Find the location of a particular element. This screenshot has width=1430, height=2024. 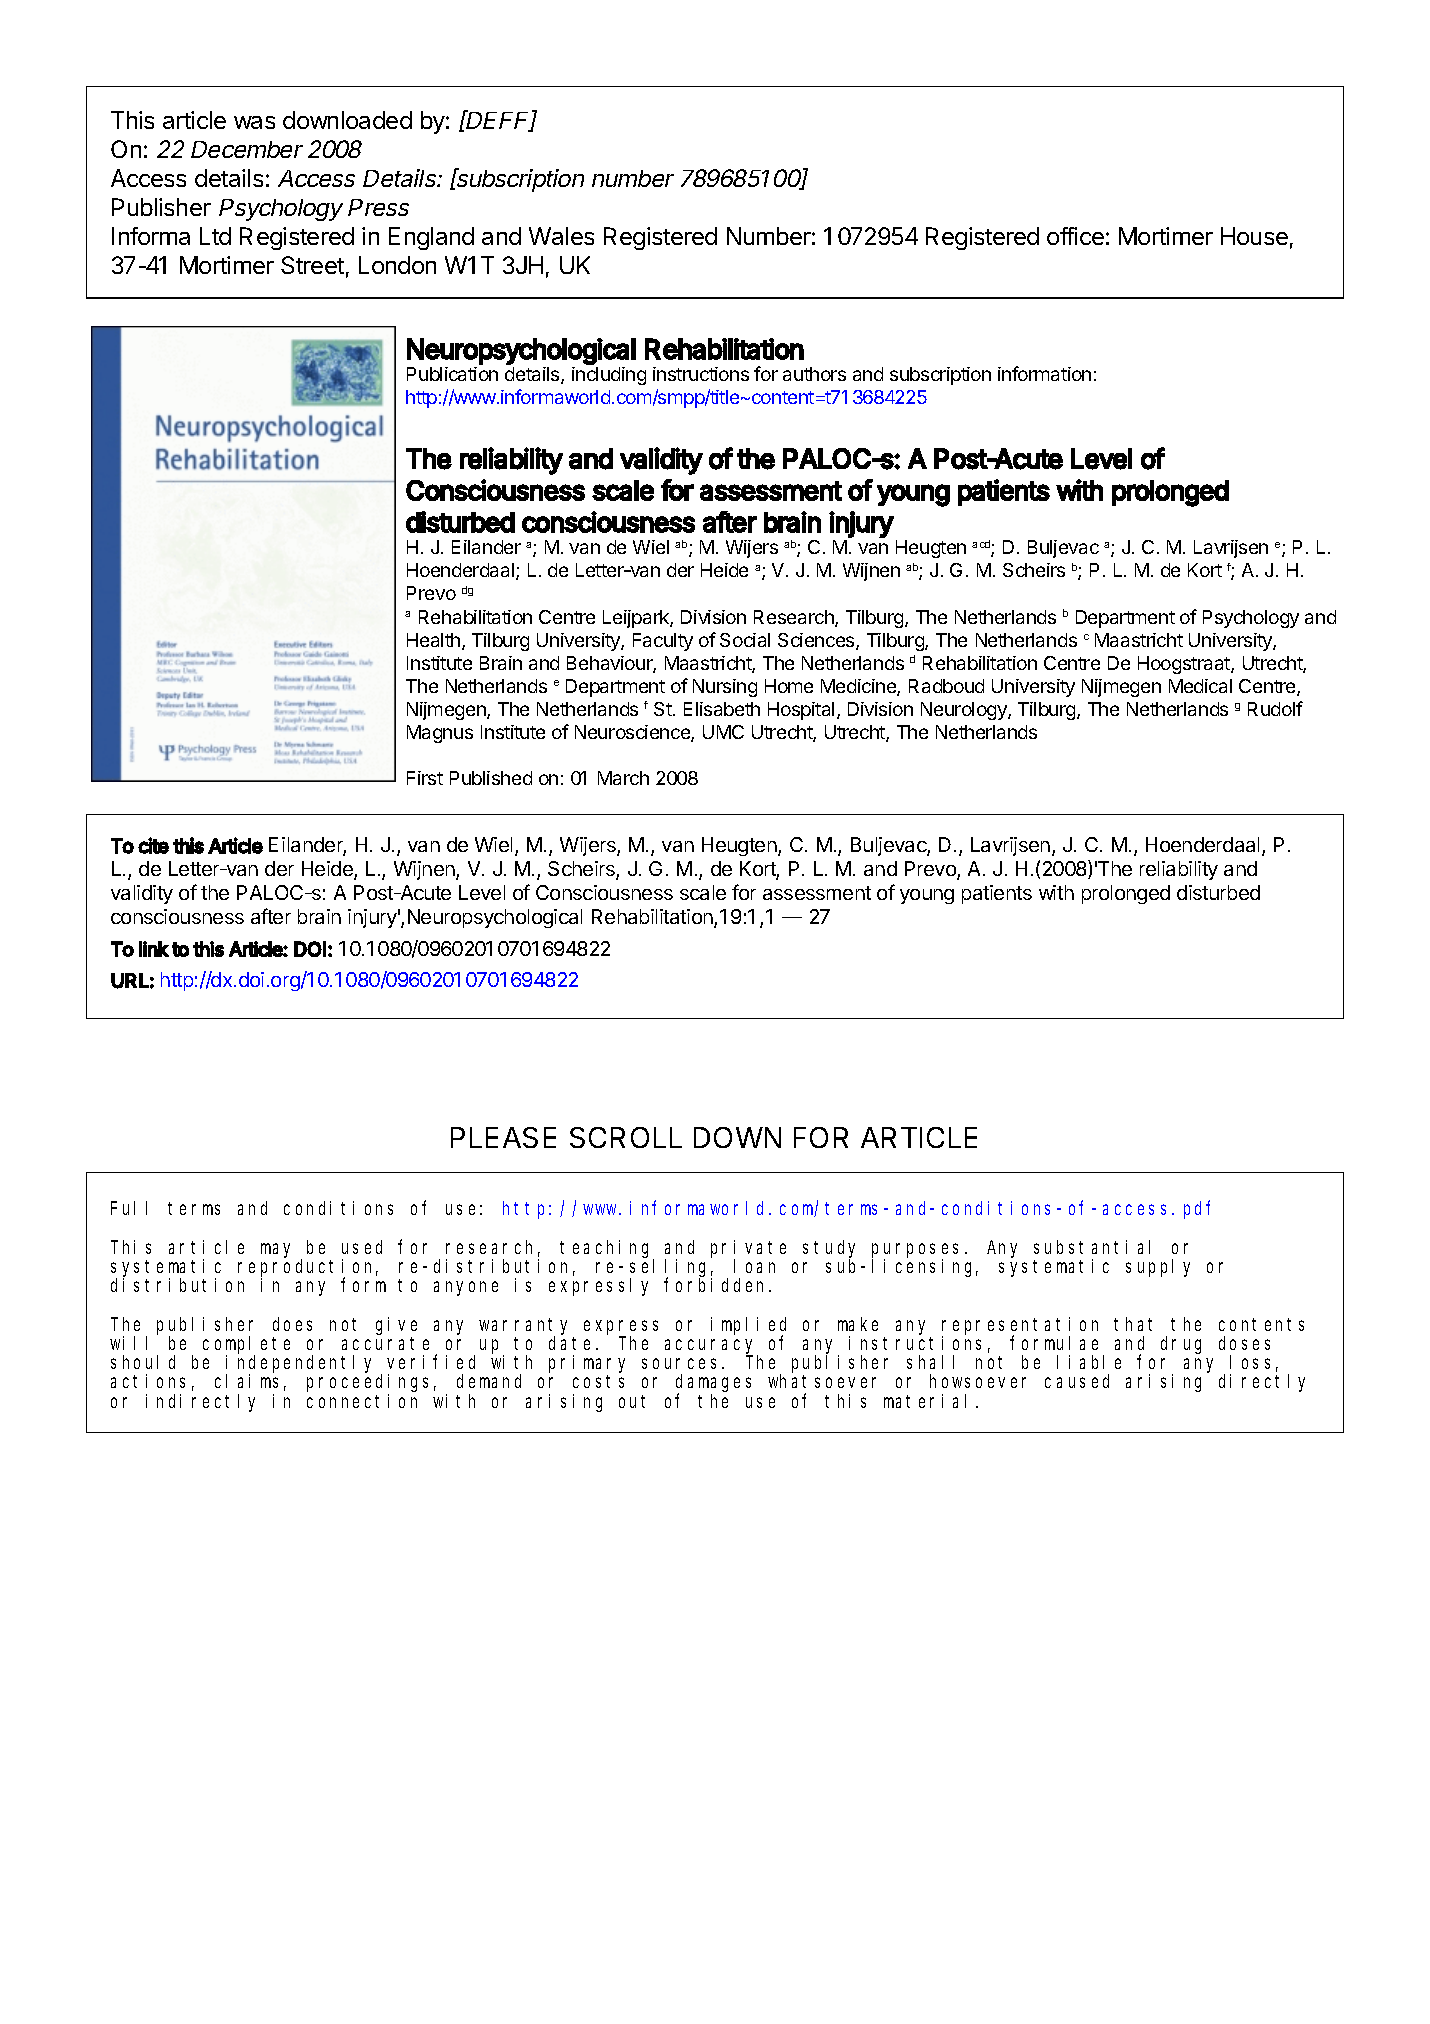

First is located at coordinates (425, 778).
